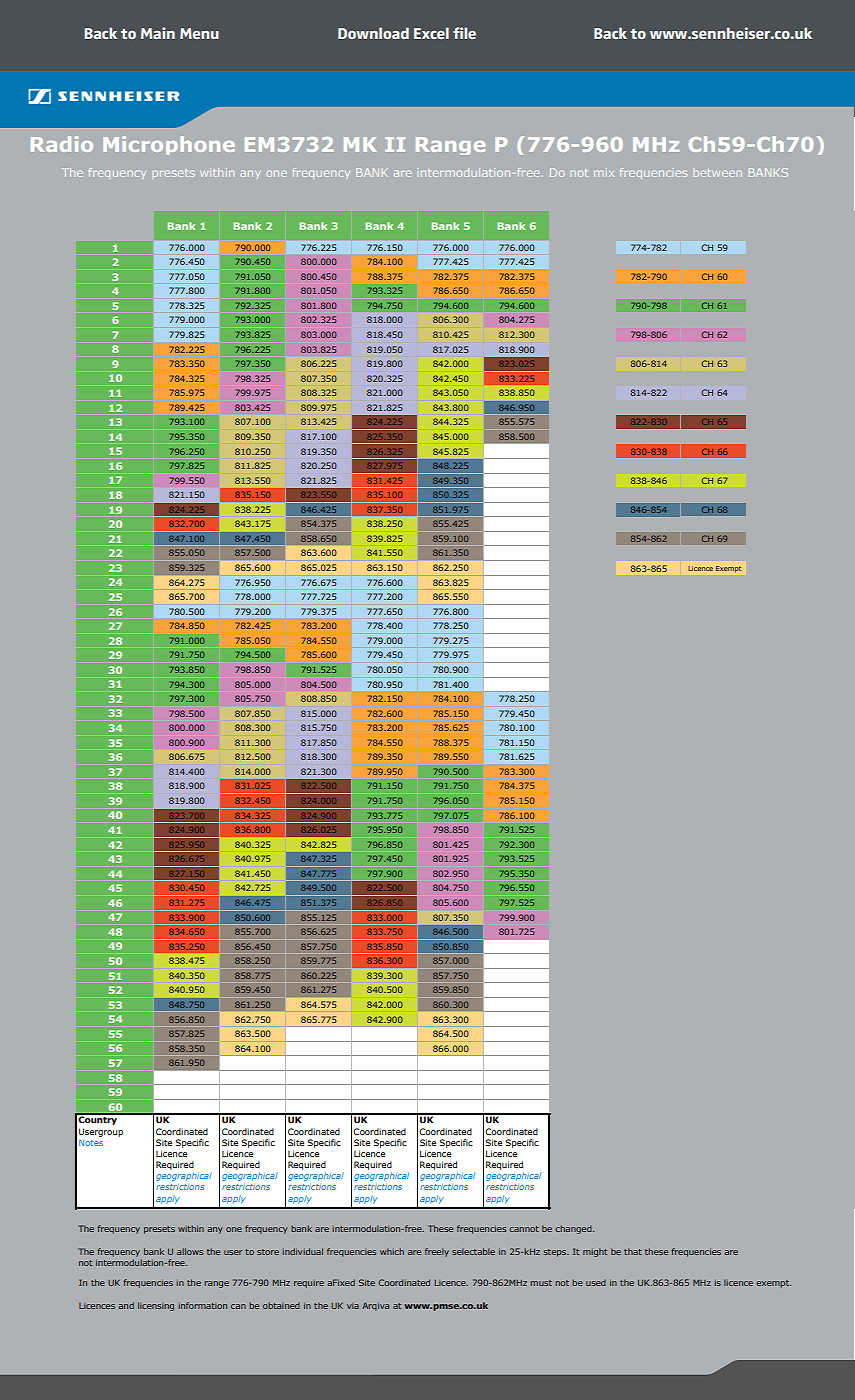 The height and width of the page is (1400, 855). Describe the element at coordinates (91, 1143) in the page. I see `Notes` at that location.
